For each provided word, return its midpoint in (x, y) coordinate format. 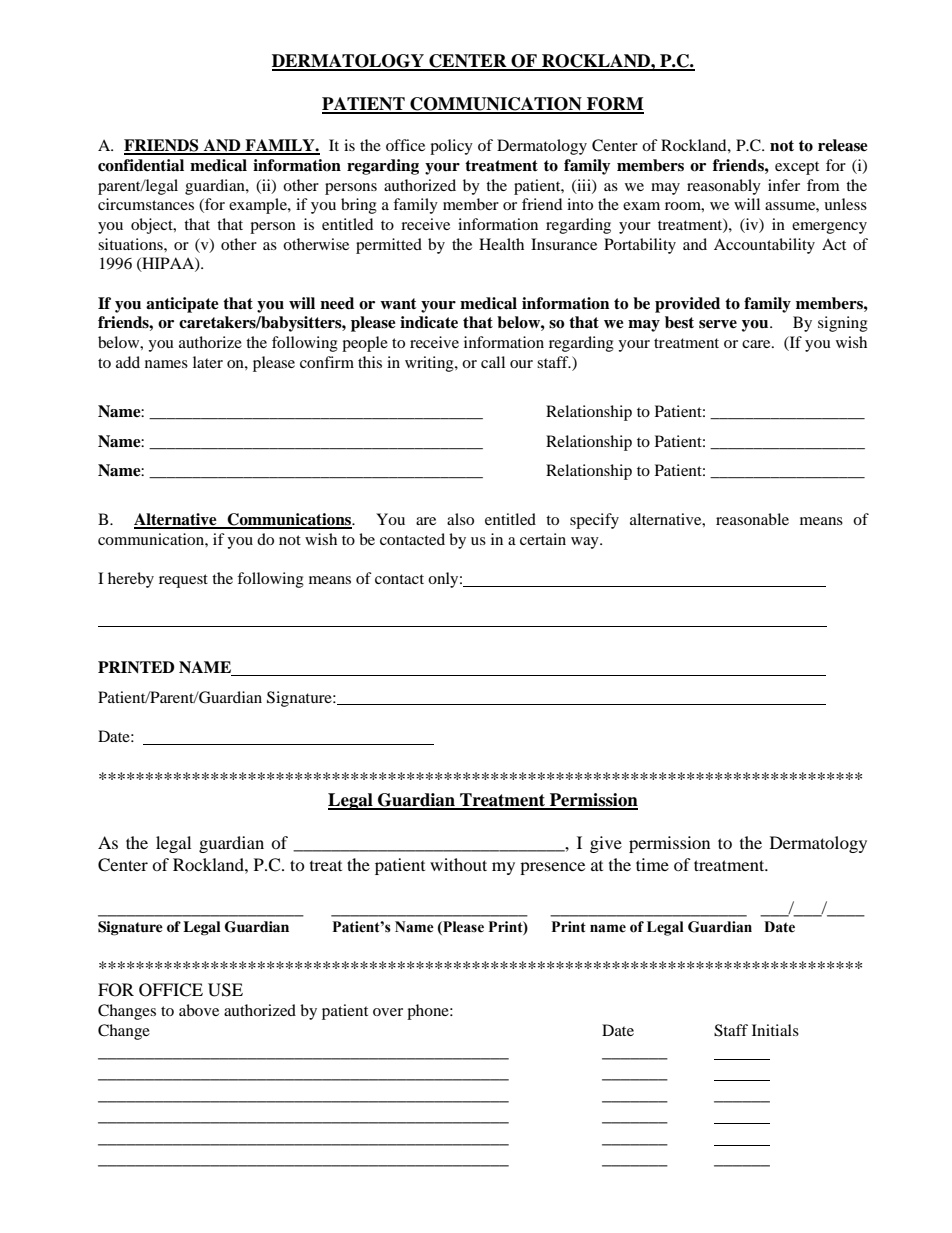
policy (451, 147)
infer (784, 185)
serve (718, 324)
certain (543, 539)
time (652, 864)
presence (552, 868)
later (208, 362)
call (493, 362)
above (199, 1010)
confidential (141, 165)
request (183, 581)
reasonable (752, 519)
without (458, 864)
